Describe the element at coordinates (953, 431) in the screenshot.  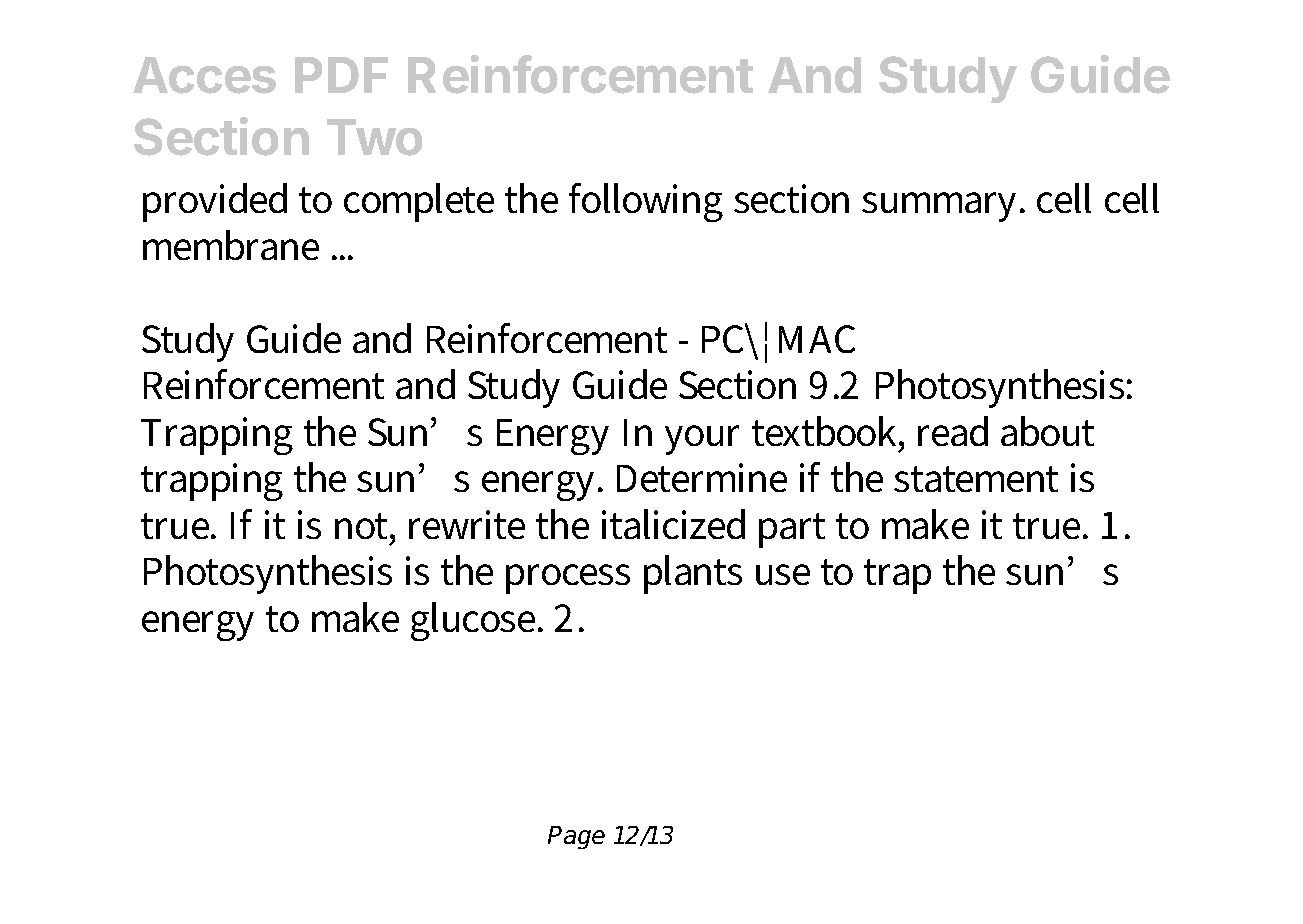
I see `read` at that location.
